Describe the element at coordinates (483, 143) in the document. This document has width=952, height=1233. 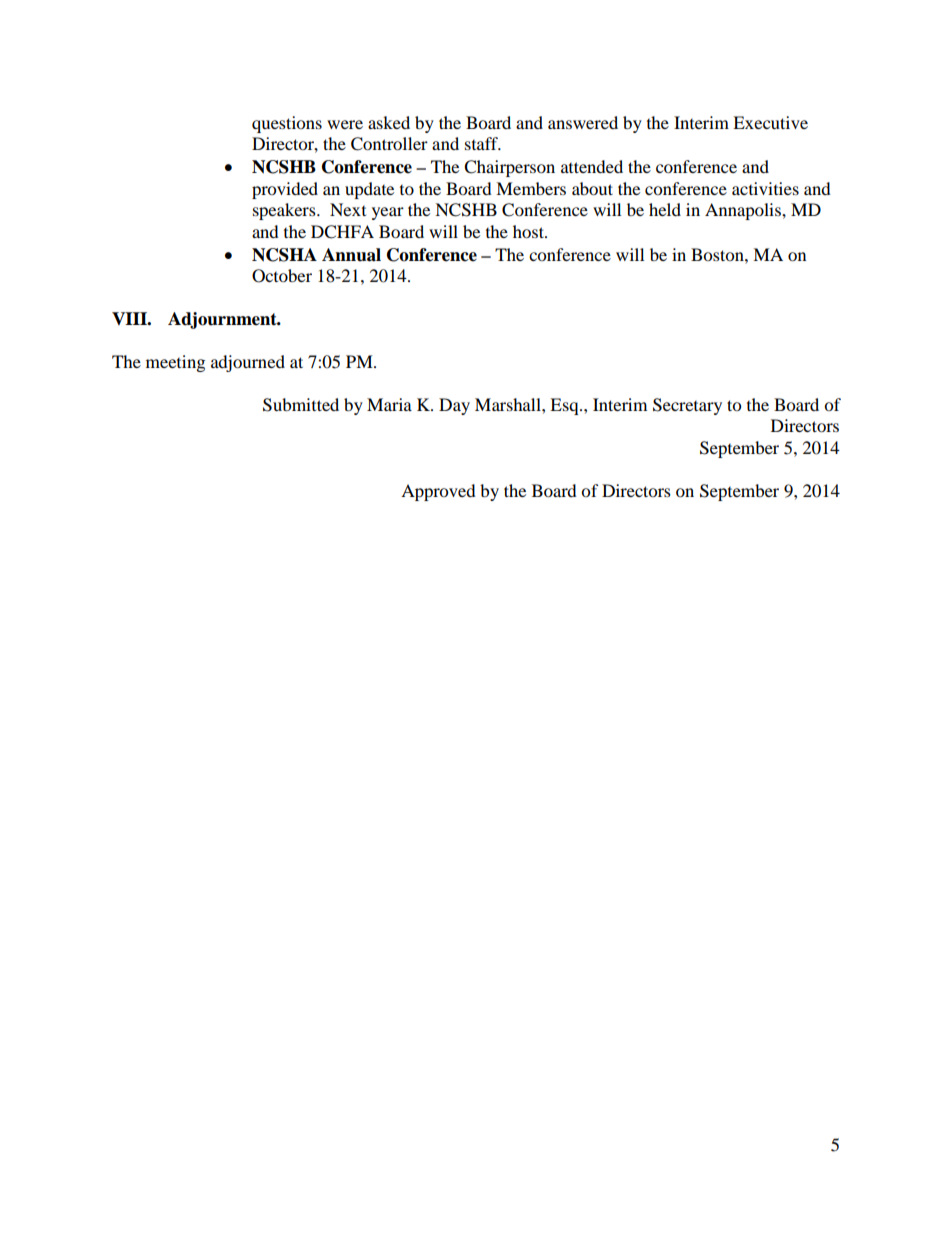
I see `staff` at that location.
